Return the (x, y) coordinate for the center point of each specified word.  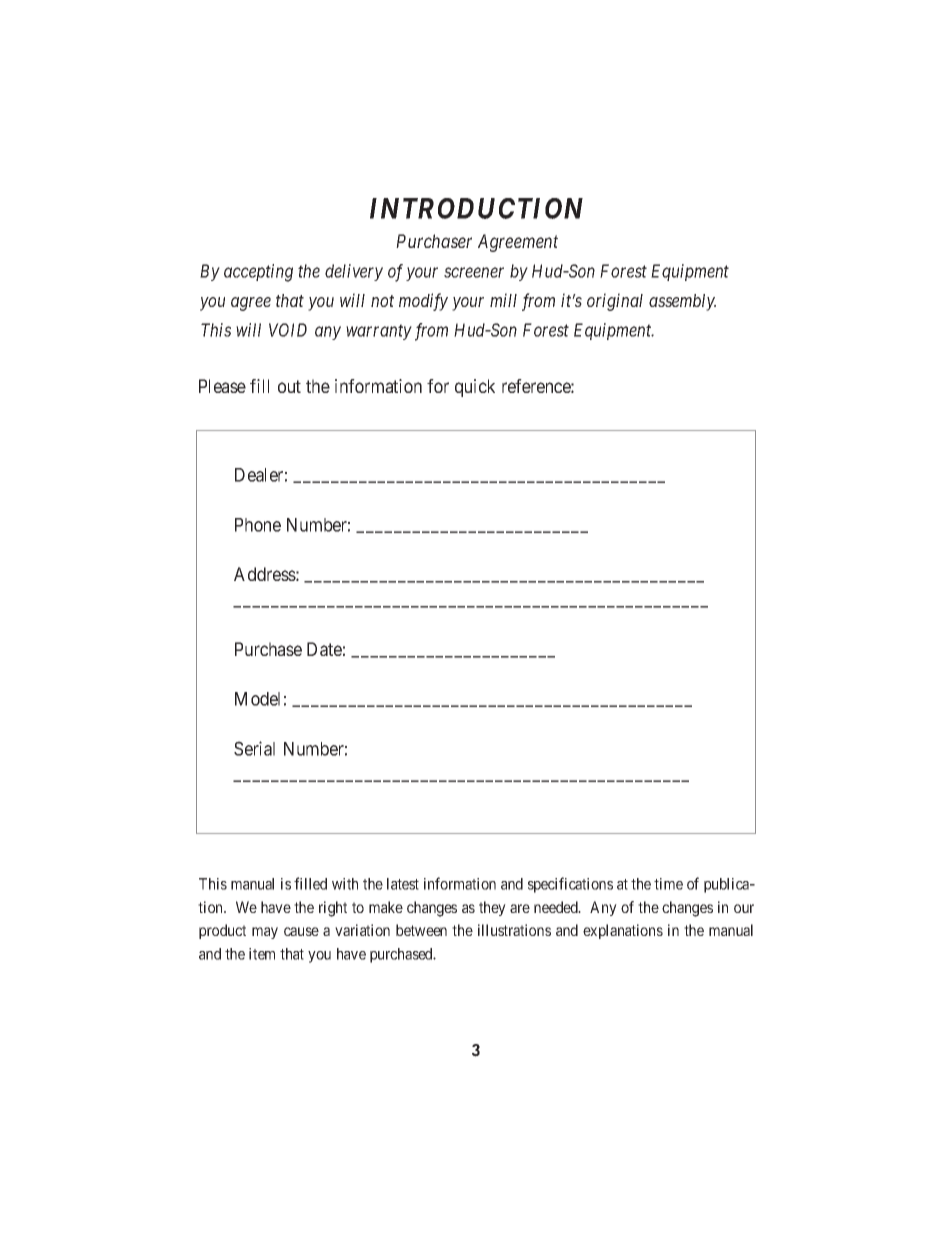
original (615, 302)
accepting (258, 273)
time (668, 884)
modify (423, 302)
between (421, 930)
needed (557, 907)
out (289, 386)
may (265, 933)
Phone (258, 525)
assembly (682, 302)
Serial (254, 748)
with (345, 884)
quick (475, 388)
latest (403, 884)
